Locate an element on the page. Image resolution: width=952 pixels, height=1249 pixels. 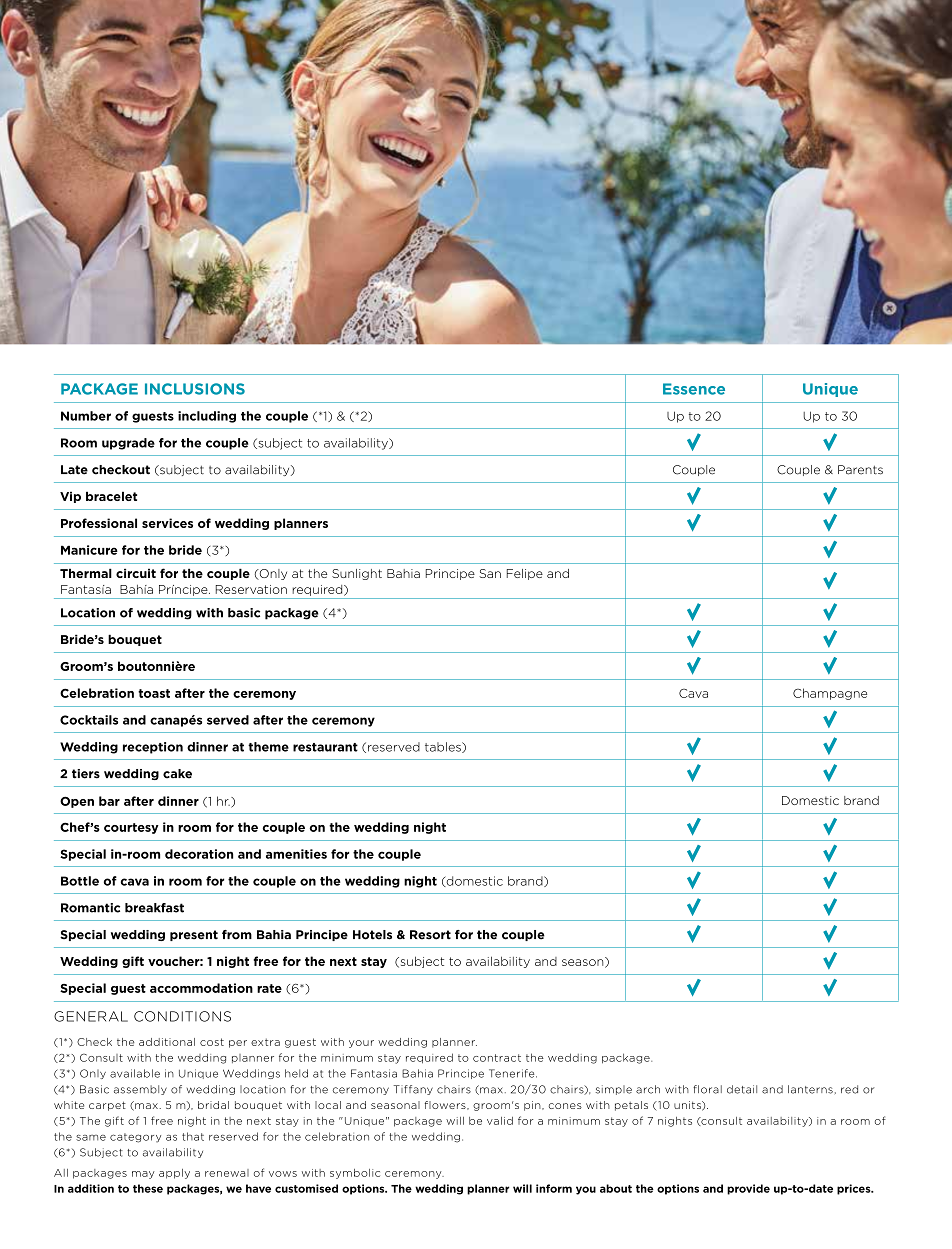
may is located at coordinates (143, 1175).
